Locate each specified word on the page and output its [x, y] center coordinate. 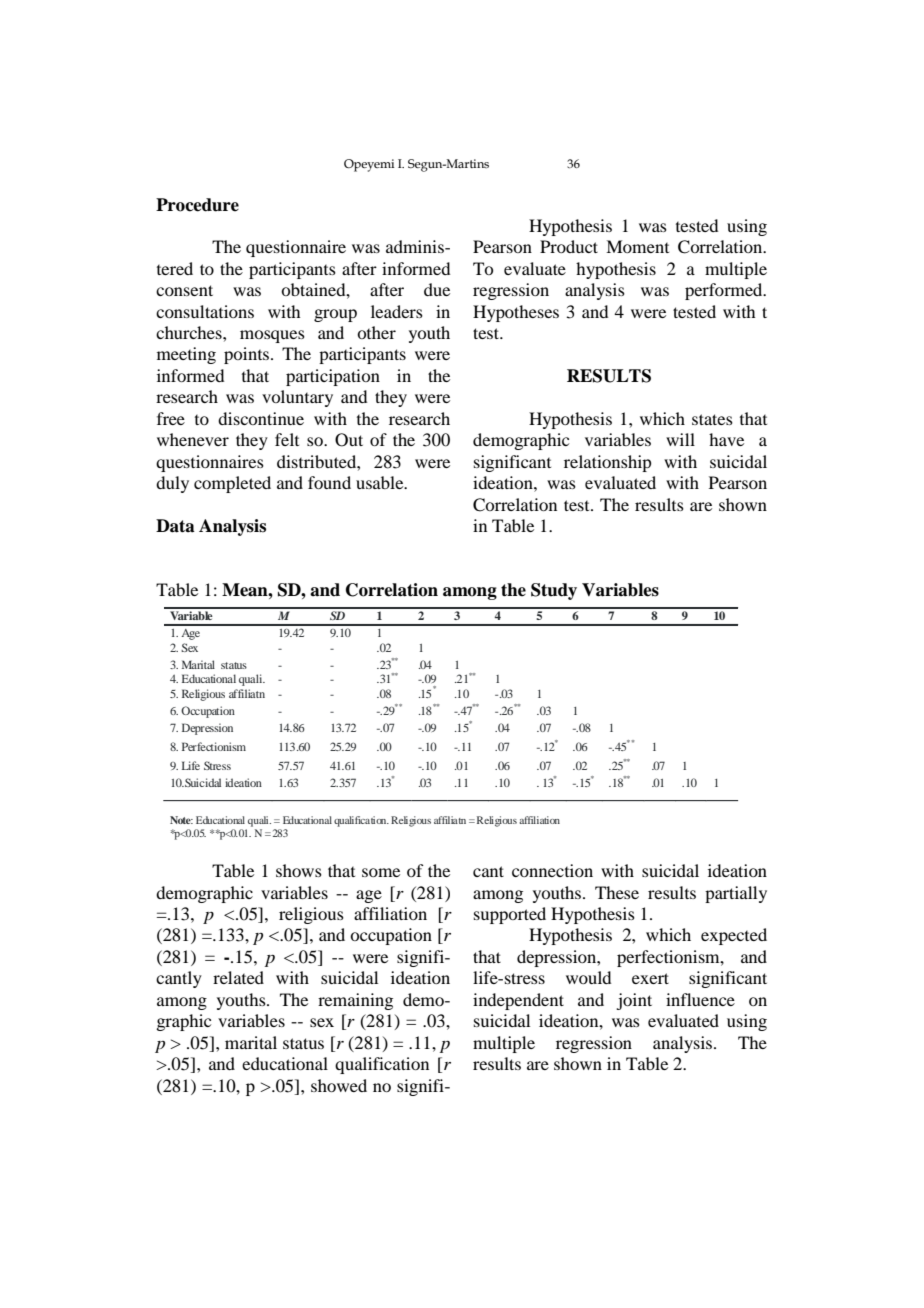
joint [634, 1001]
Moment [637, 246]
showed [339, 1085]
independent [518, 1001]
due [437, 289]
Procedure [197, 205]
